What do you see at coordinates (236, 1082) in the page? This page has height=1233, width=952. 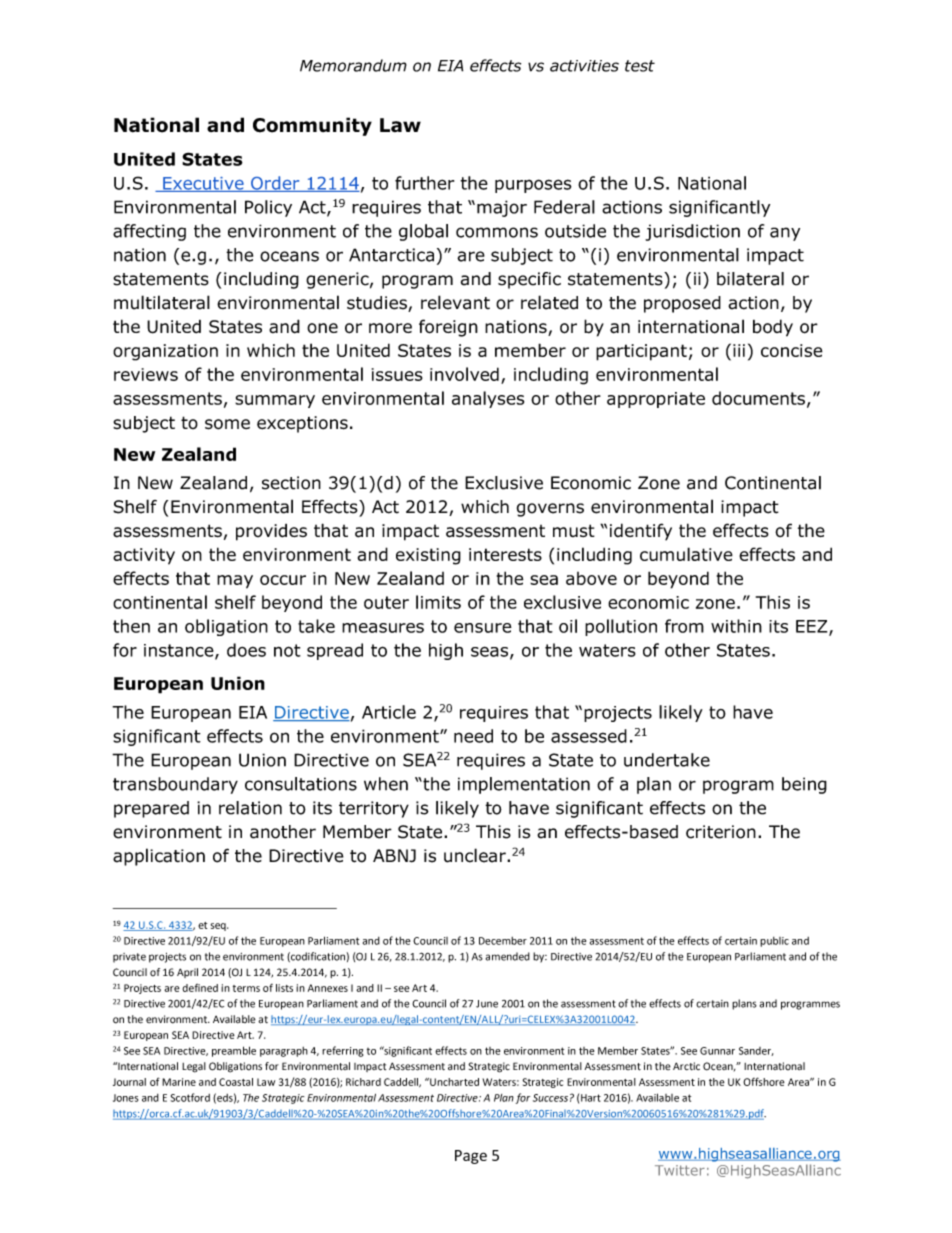 I see `Coastal` at bounding box center [236, 1082].
